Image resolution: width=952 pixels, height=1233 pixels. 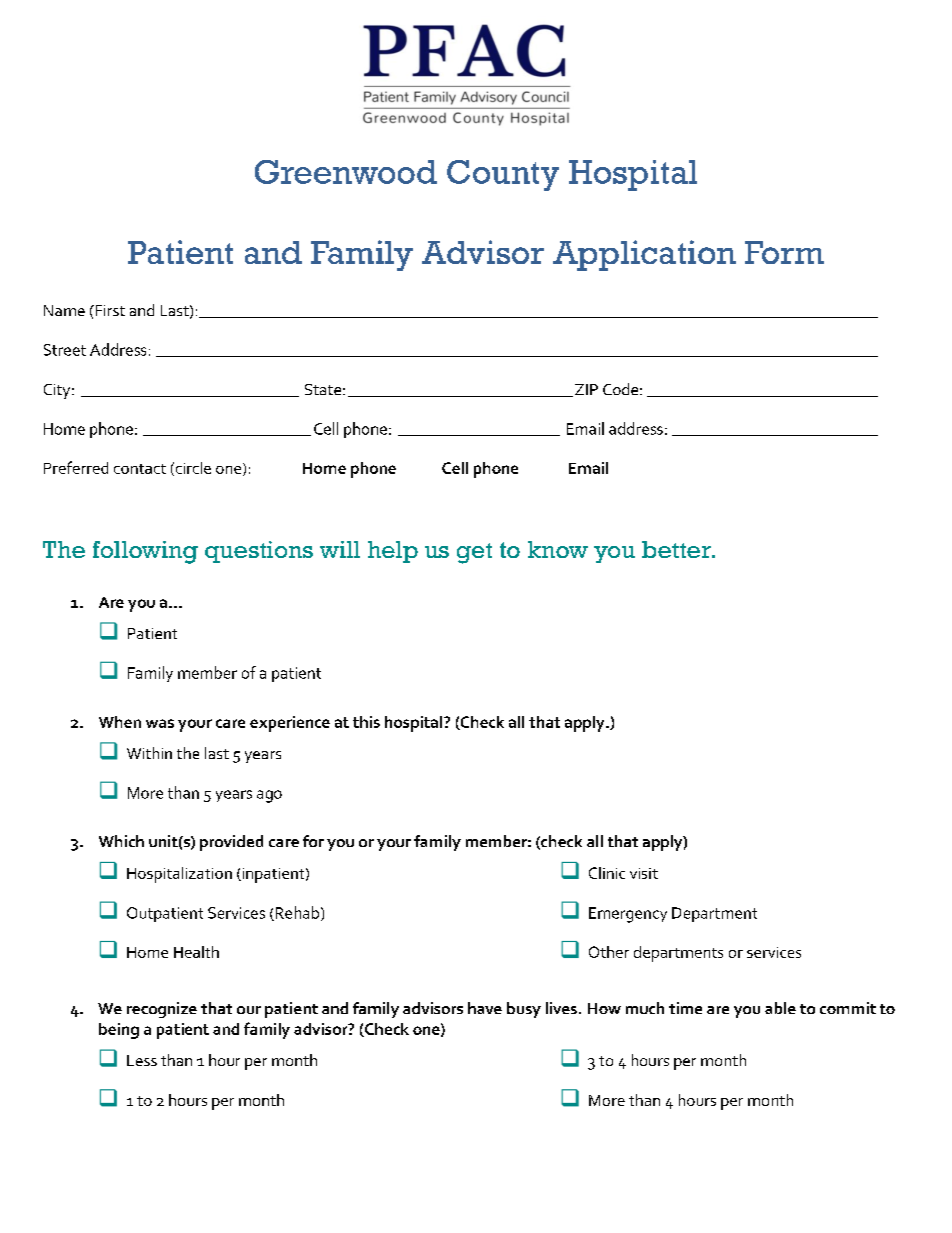 What do you see at coordinates (346, 172) in the page?
I see `Greenwood` at bounding box center [346, 172].
